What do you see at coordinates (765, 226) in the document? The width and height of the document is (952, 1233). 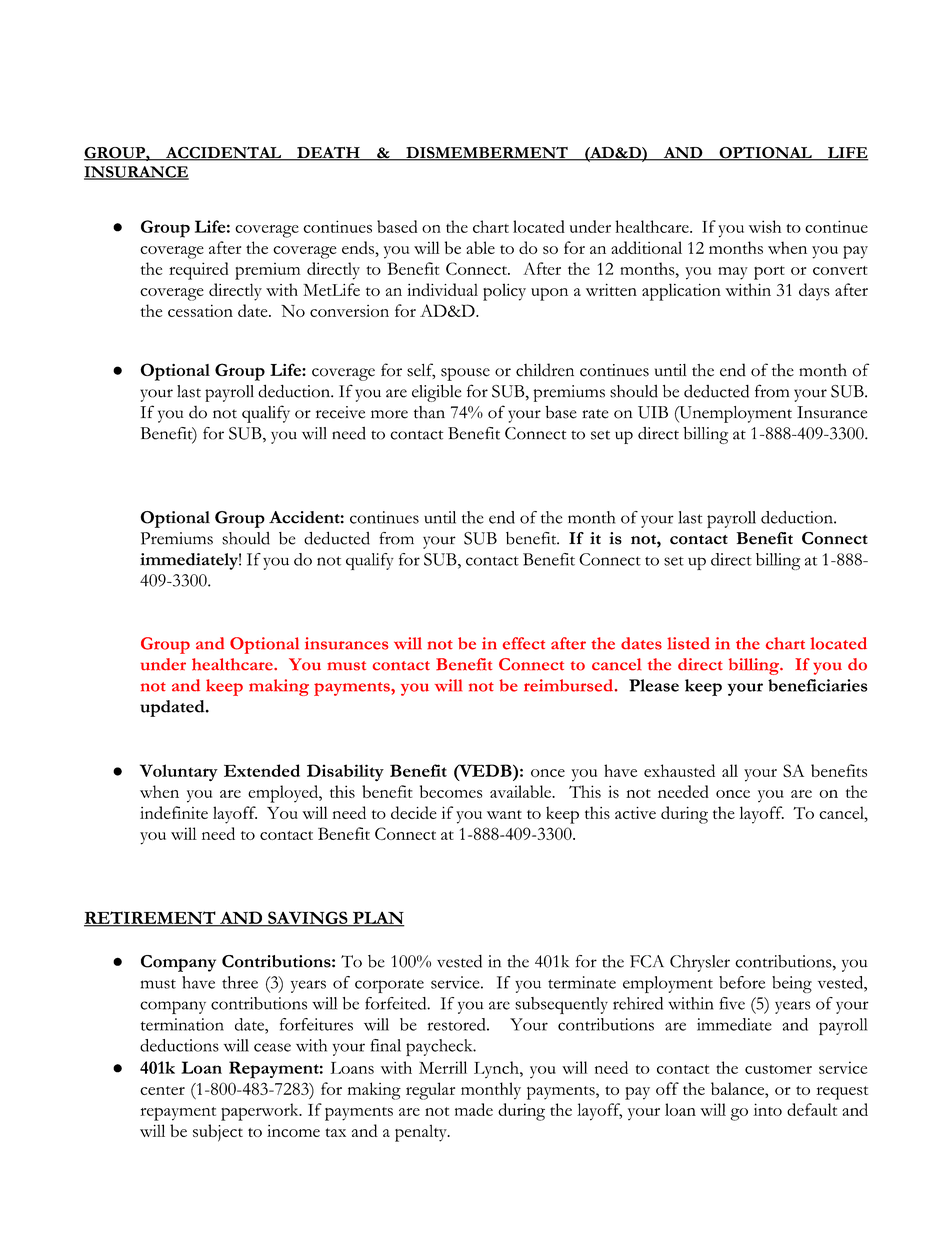 I see `wish` at bounding box center [765, 226].
